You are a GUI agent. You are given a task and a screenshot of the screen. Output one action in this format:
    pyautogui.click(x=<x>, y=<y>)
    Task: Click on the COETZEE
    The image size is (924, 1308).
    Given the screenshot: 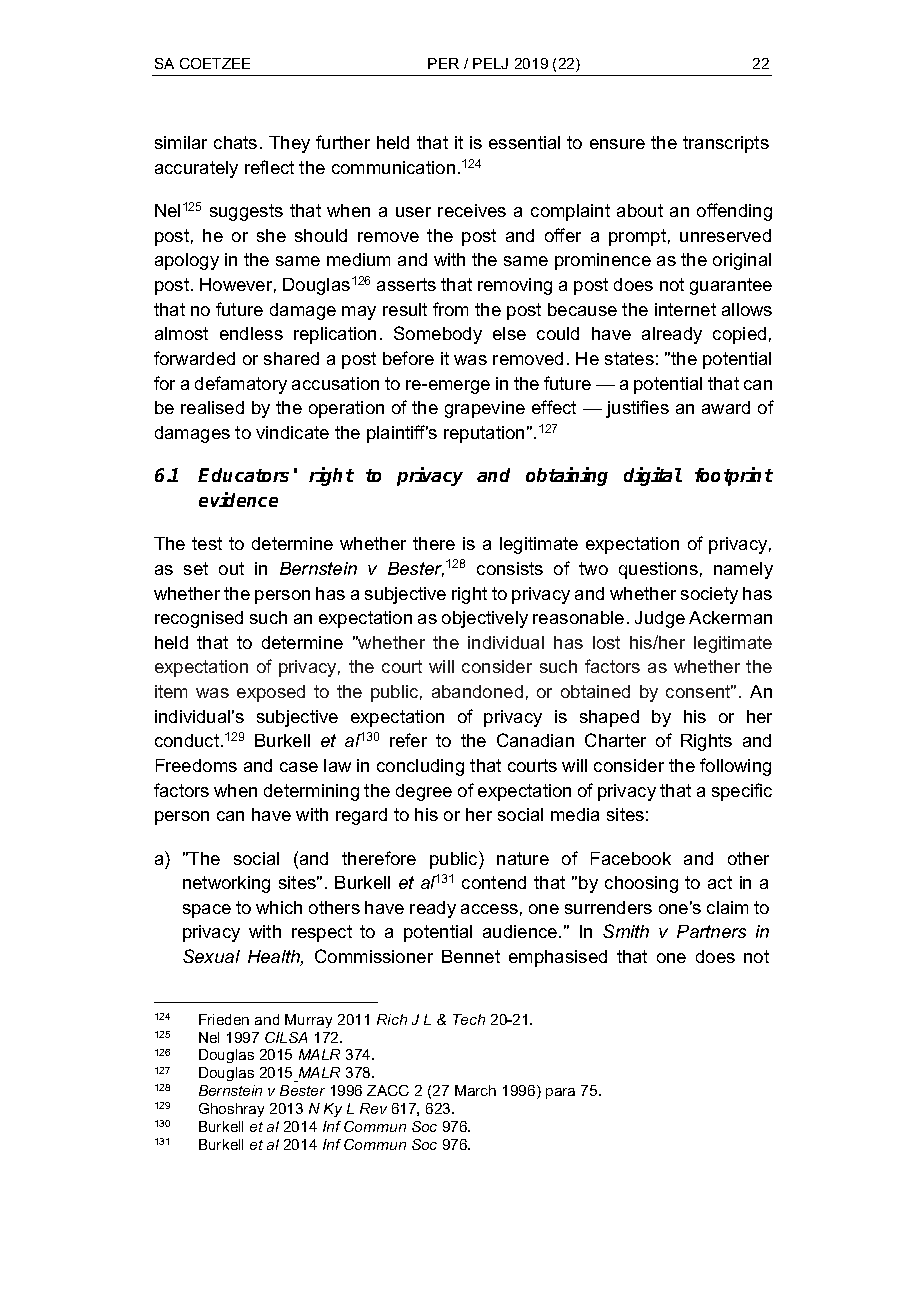 What is the action you would take?
    pyautogui.click(x=215, y=63)
